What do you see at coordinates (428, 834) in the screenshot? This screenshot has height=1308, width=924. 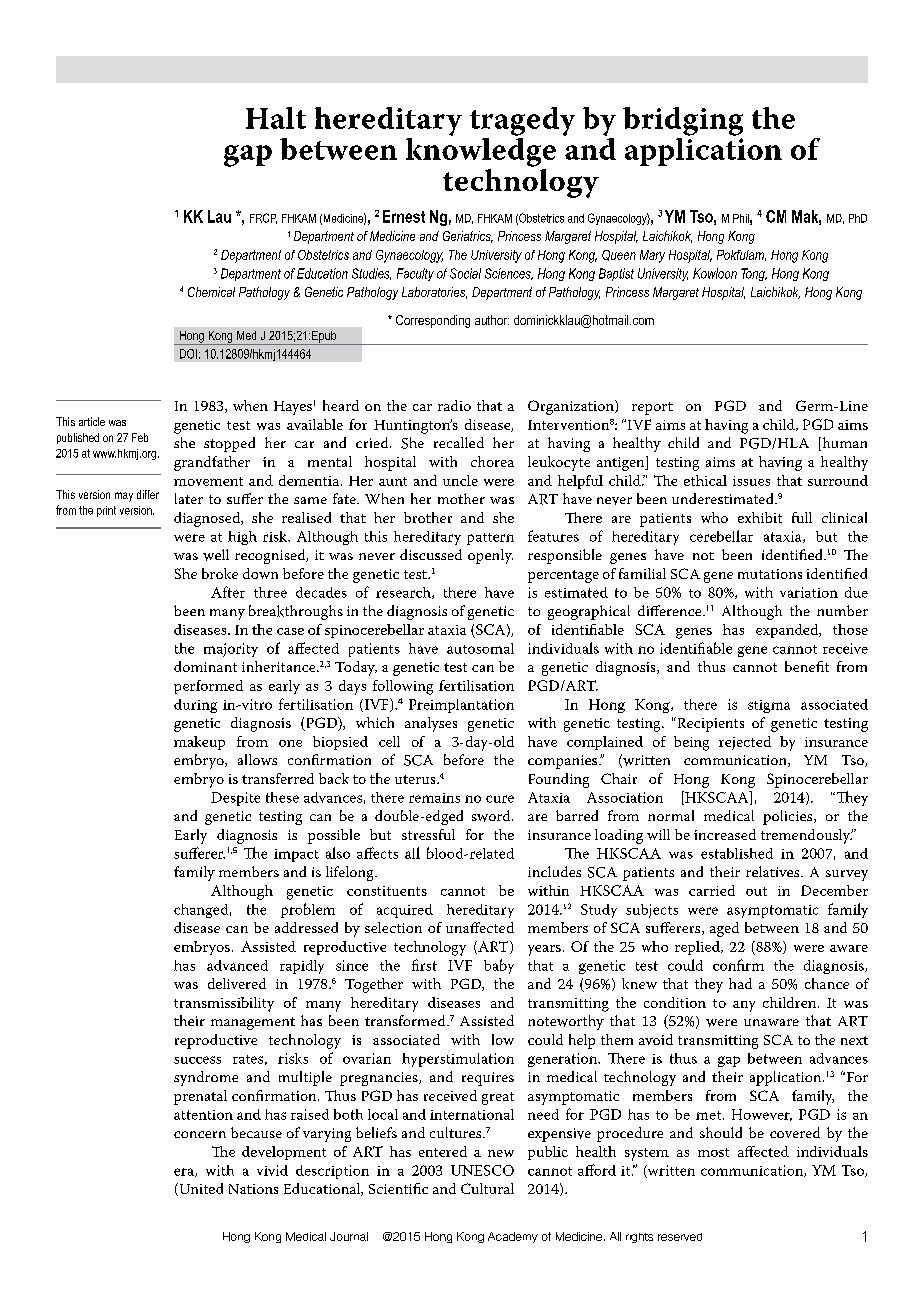 I see `stressful` at bounding box center [428, 834].
